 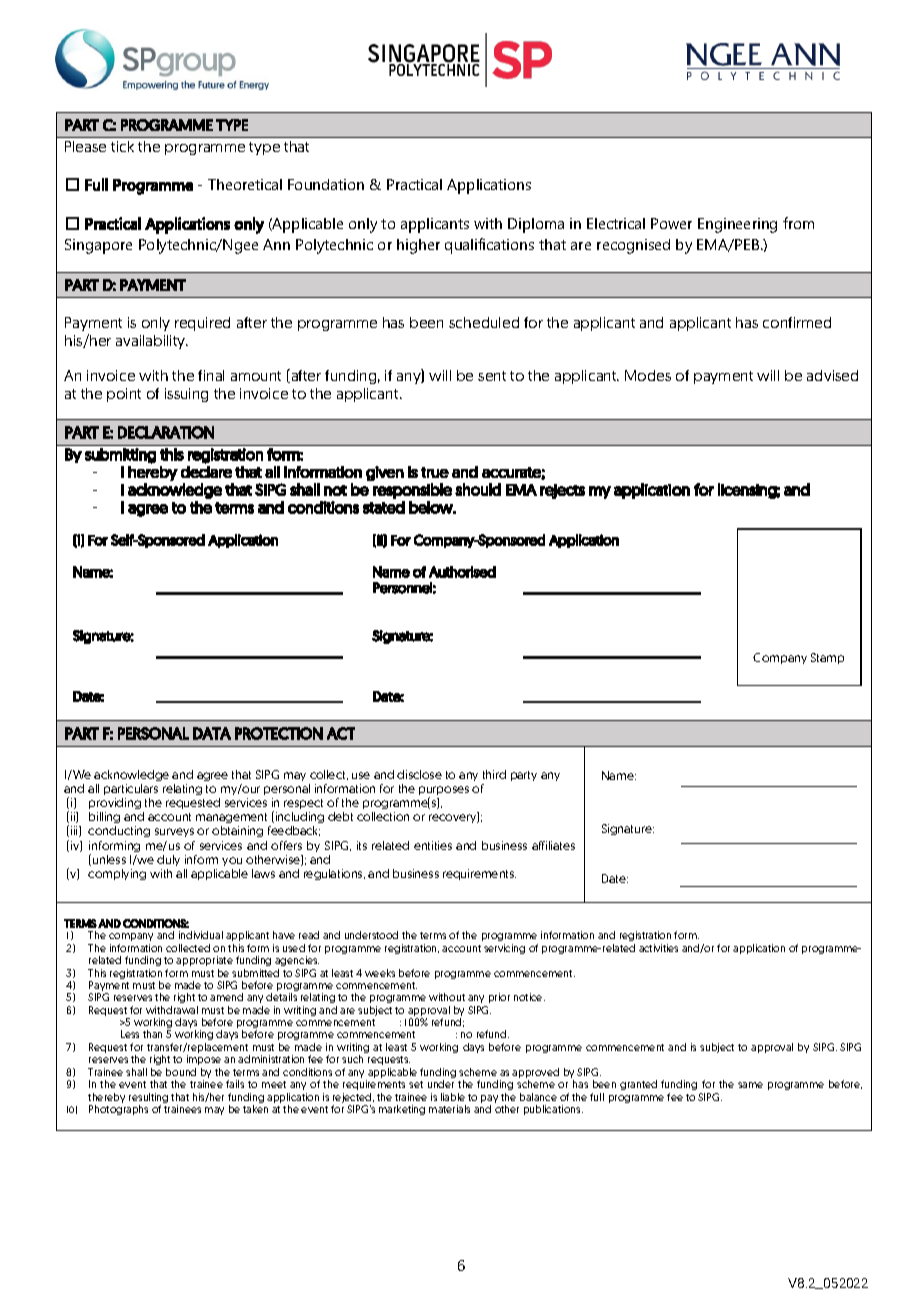 I want to click on Stamp, so click(x=827, y=658).
